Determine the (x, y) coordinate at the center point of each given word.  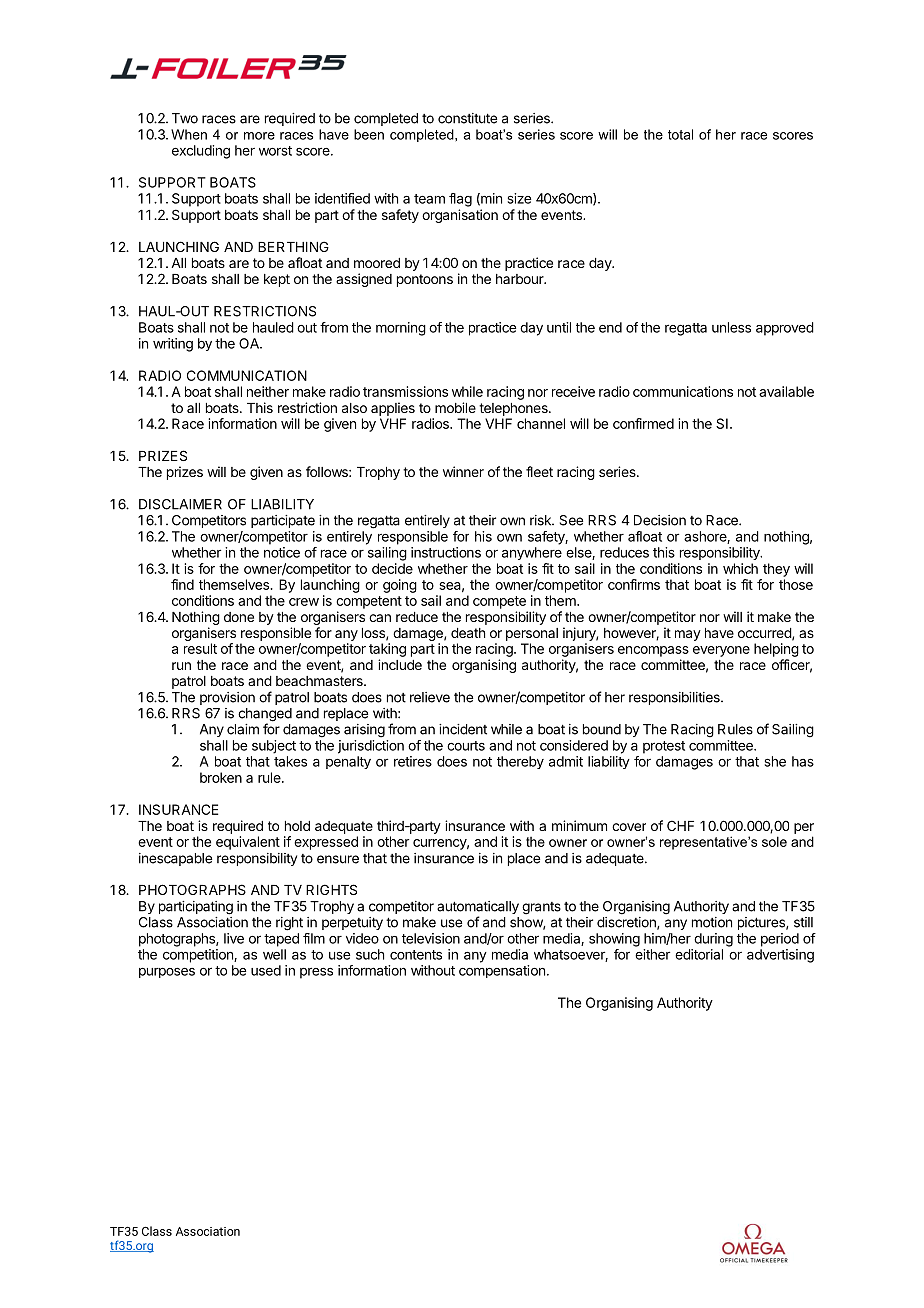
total (680, 134)
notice (282, 552)
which (740, 568)
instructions (446, 552)
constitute (467, 118)
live (234, 938)
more (259, 136)
